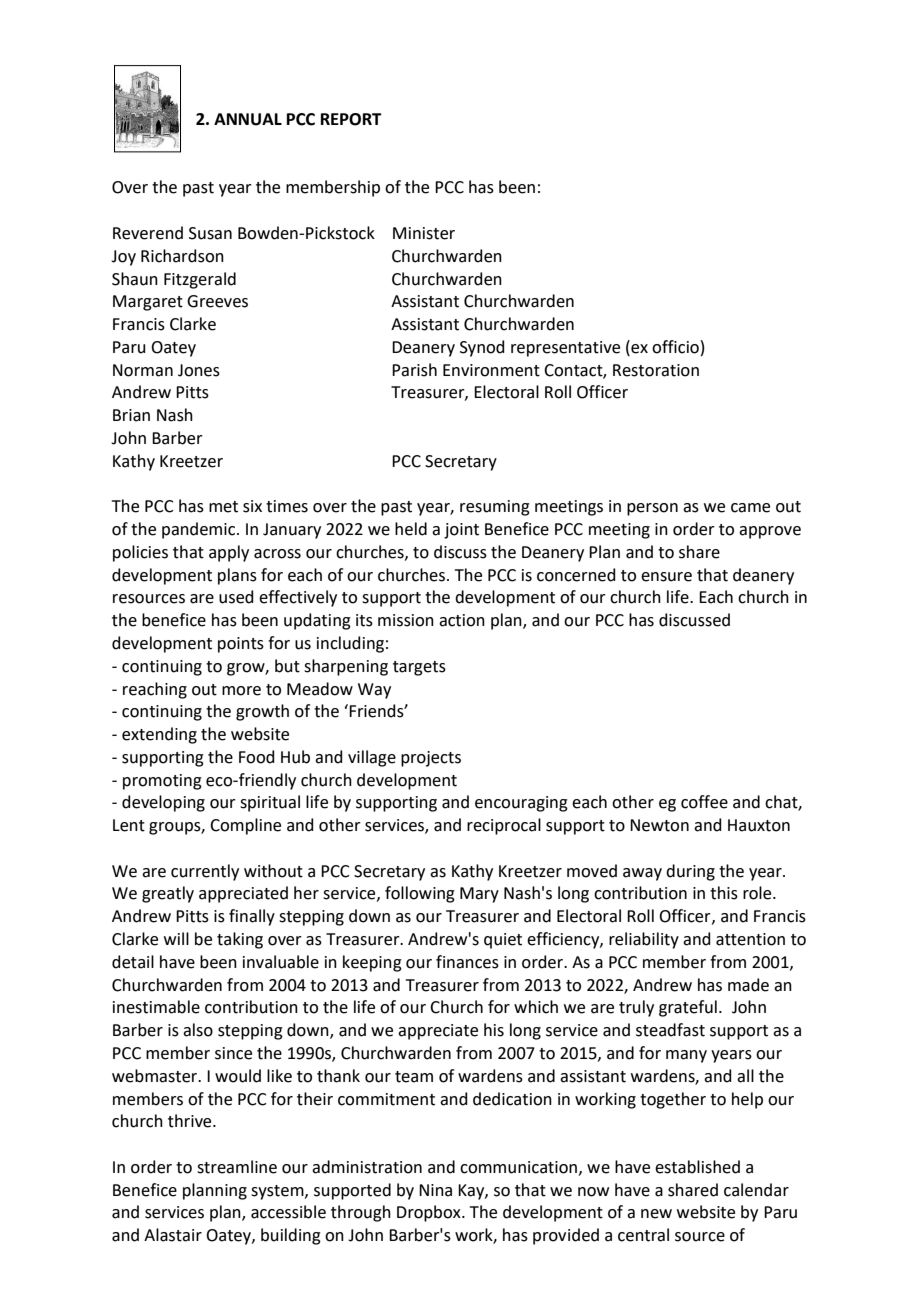 The height and width of the image is (1309, 924). Describe the element at coordinates (223, 507) in the image. I see `met` at that location.
